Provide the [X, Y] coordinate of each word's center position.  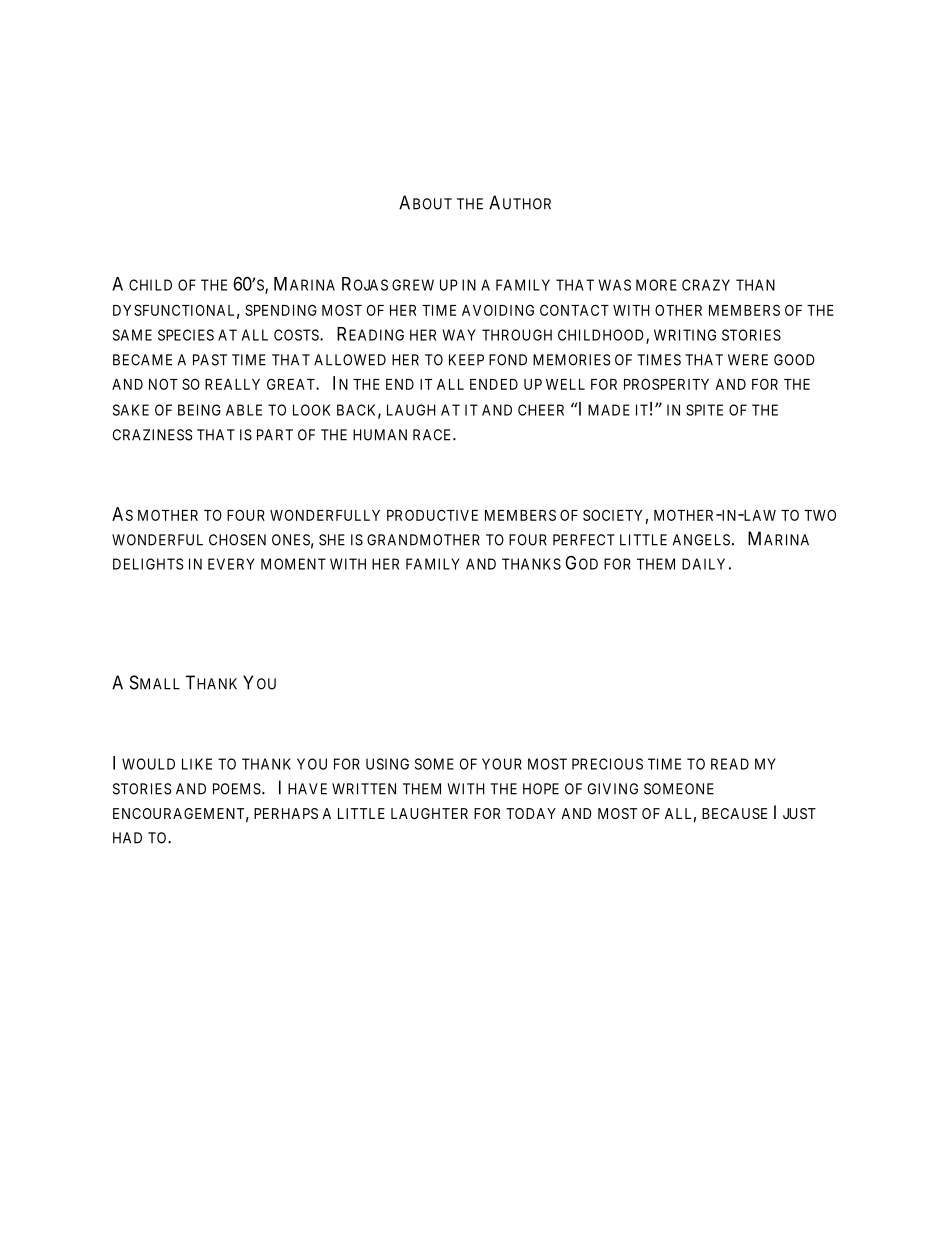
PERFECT [584, 540]
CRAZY [706, 285]
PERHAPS [286, 813]
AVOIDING [498, 310]
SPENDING [281, 310]
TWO [820, 515]
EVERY [231, 564]
